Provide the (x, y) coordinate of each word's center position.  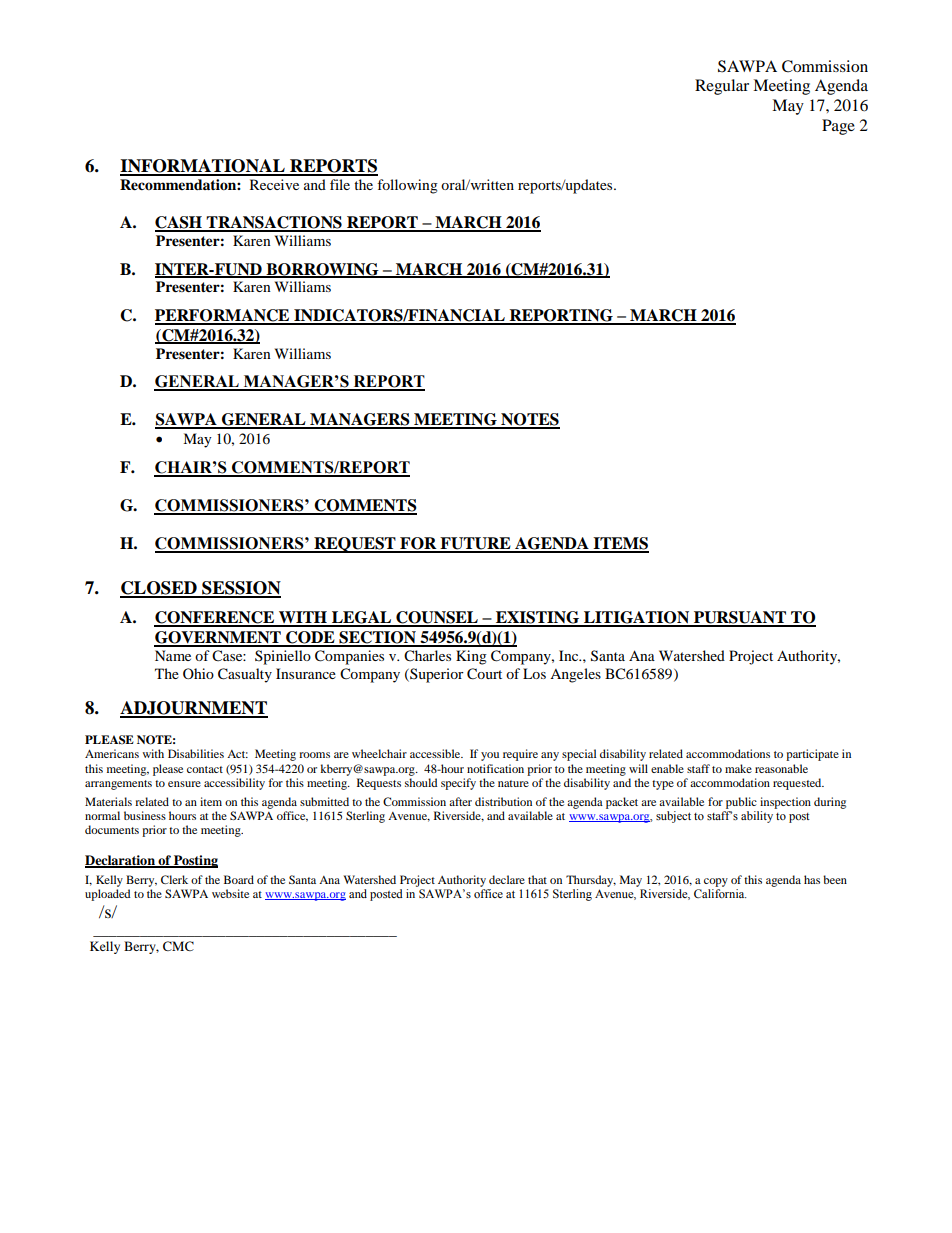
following (407, 186)
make (738, 768)
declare (507, 879)
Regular (722, 87)
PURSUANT (740, 618)
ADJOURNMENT (194, 709)
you (490, 756)
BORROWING (322, 270)
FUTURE (475, 544)
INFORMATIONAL (203, 167)
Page (838, 127)
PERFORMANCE (223, 316)
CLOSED (159, 589)
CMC (178, 946)
